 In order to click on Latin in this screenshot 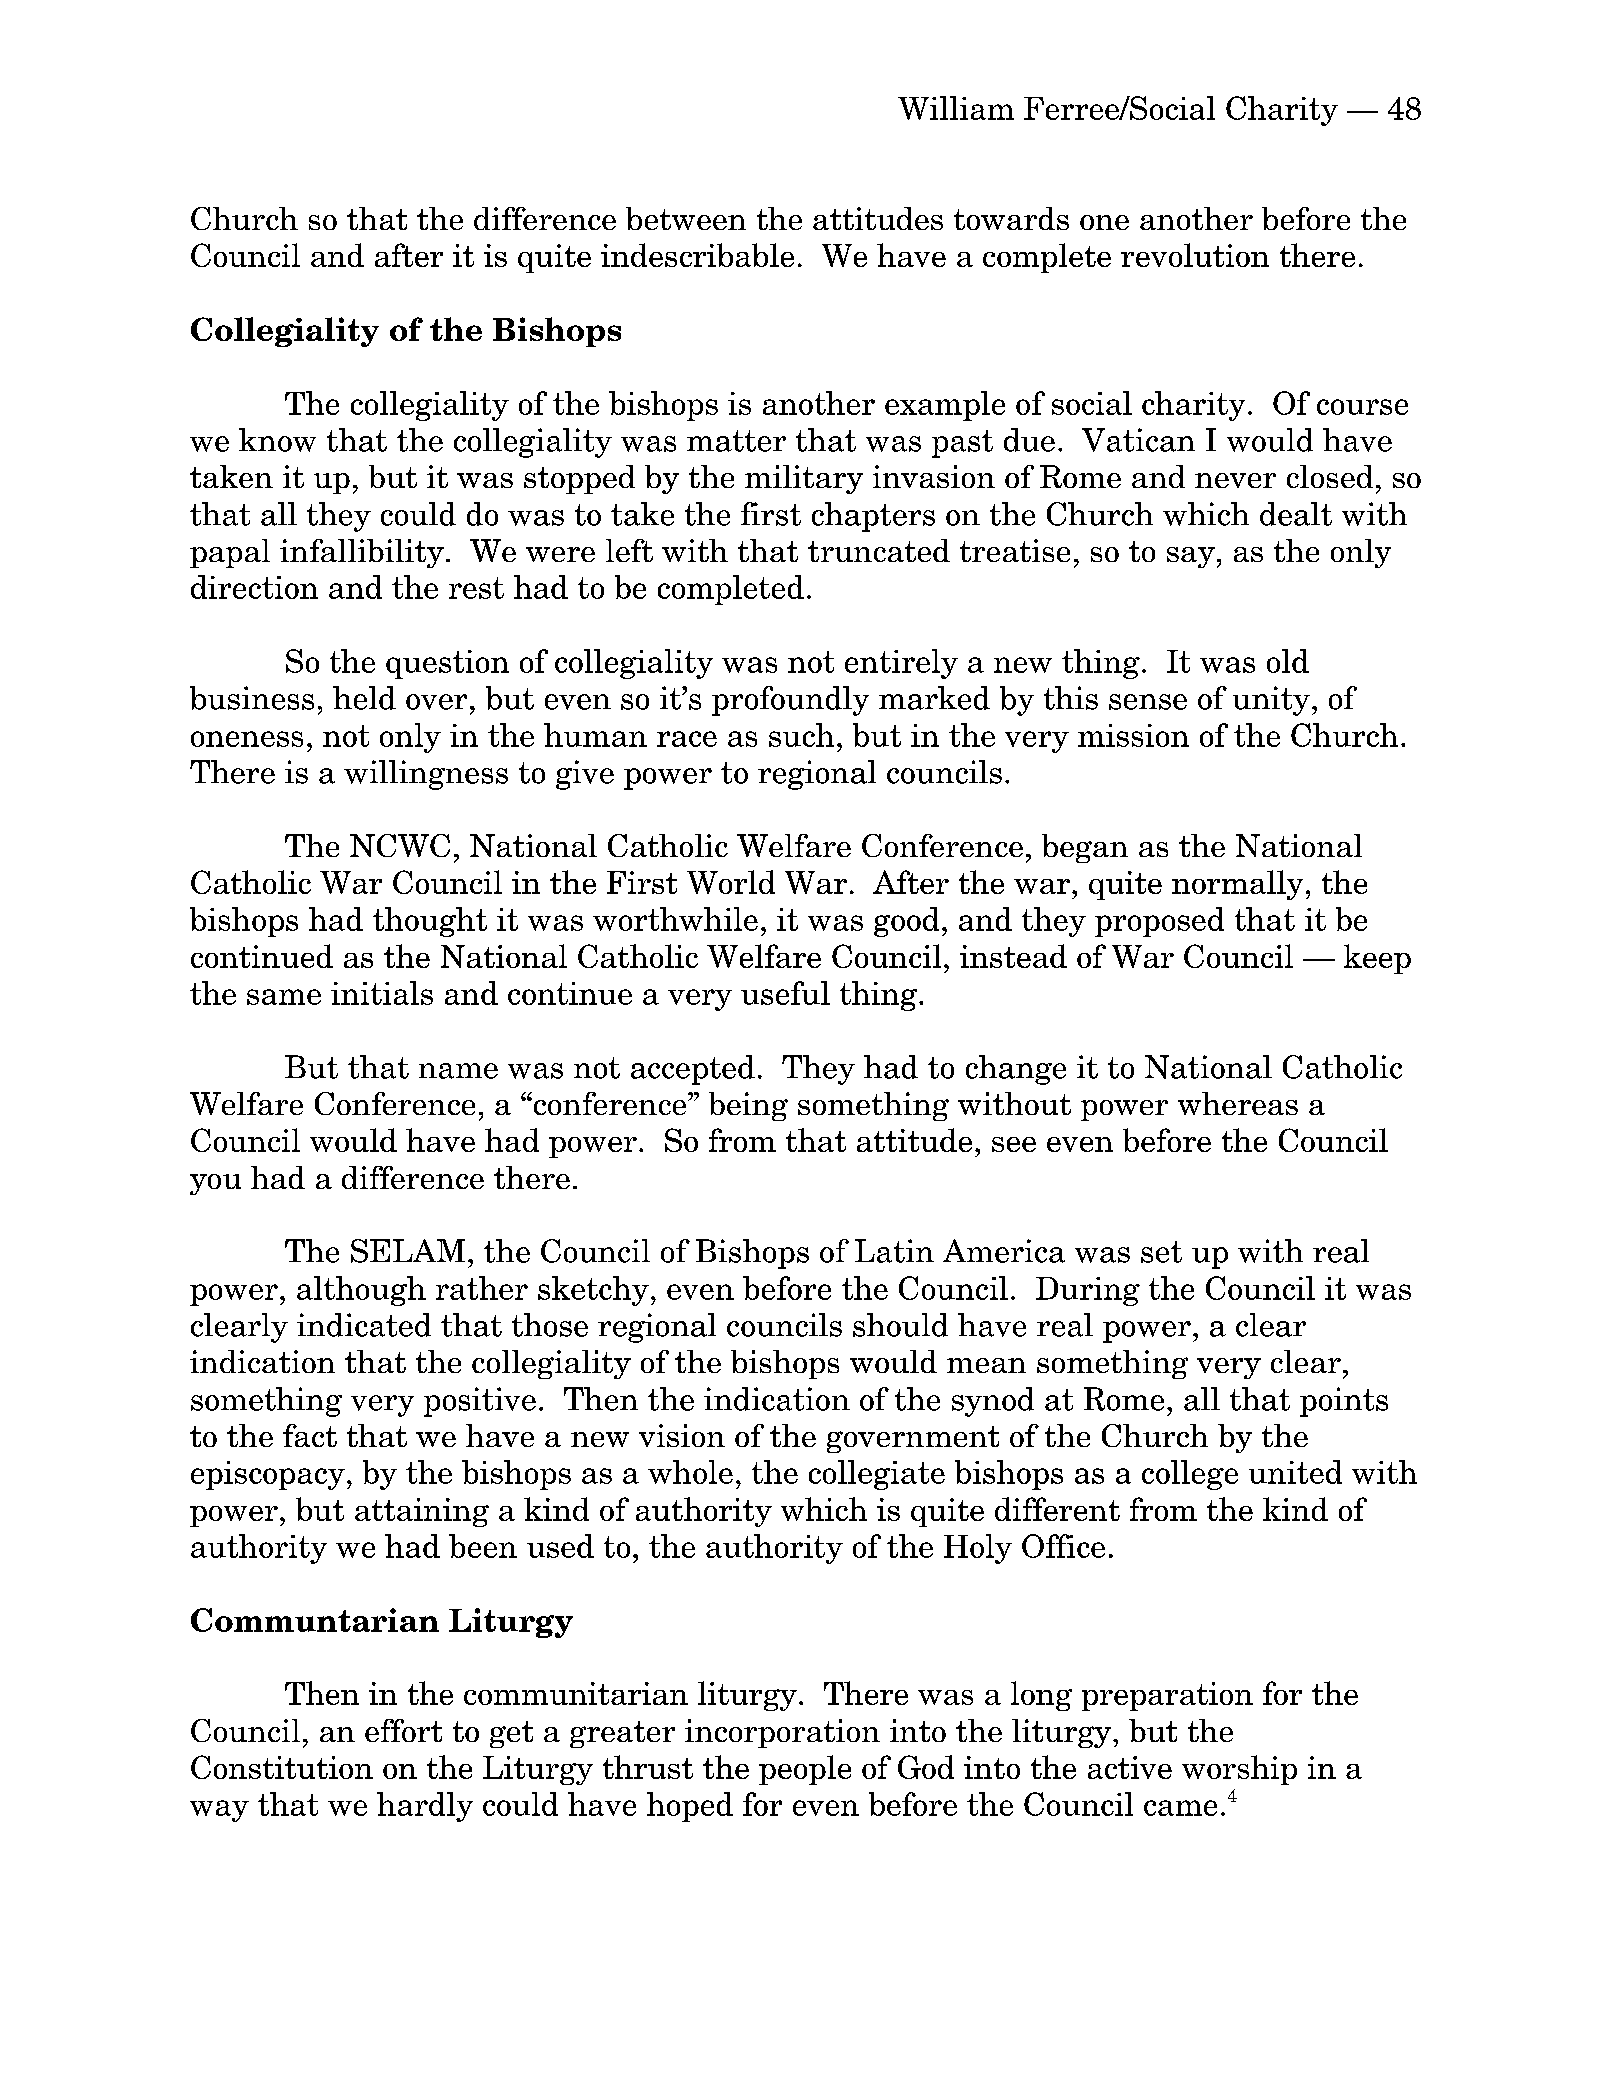, I will do `click(894, 1251)`.
